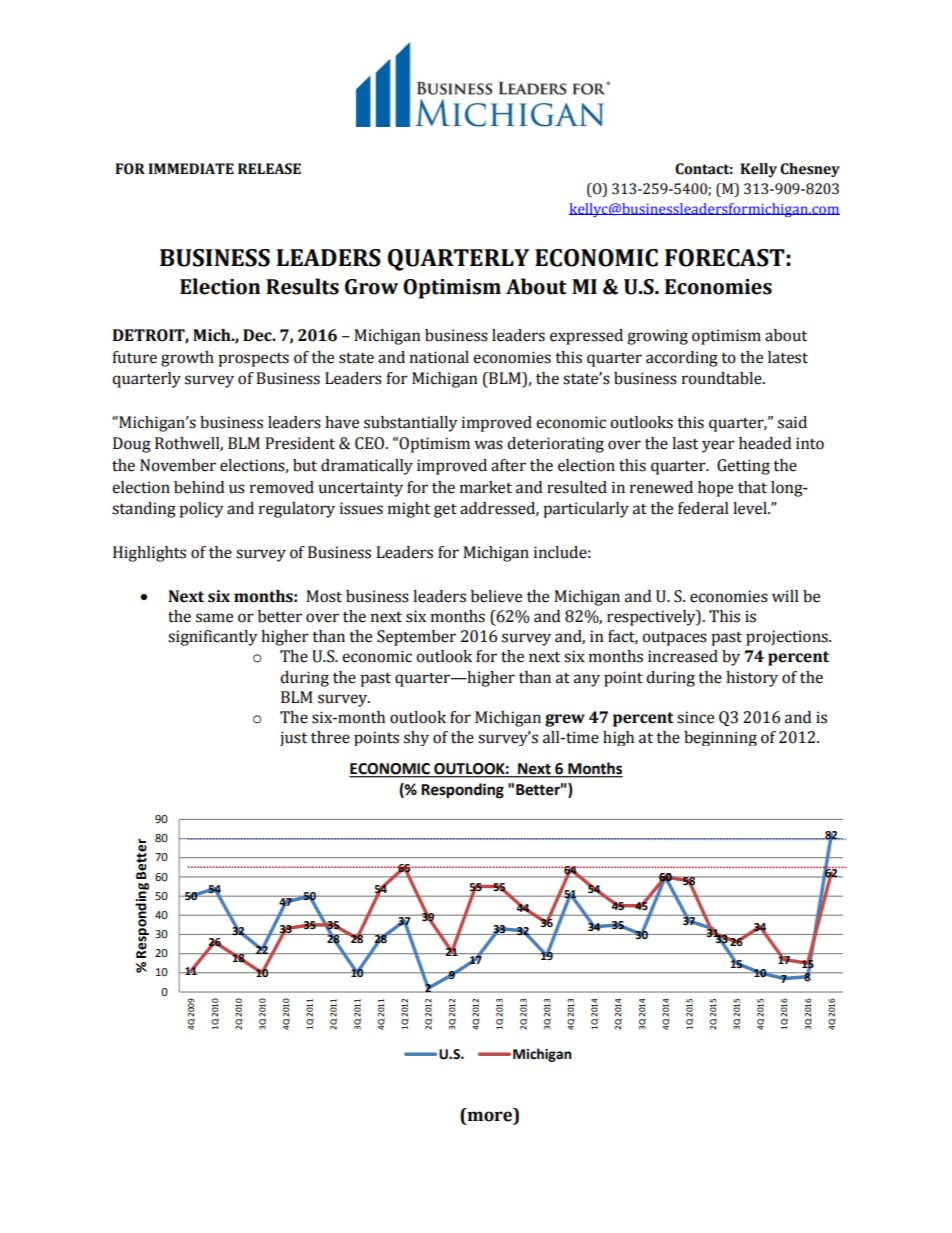 The height and width of the screenshot is (1233, 952). Describe the element at coordinates (810, 170) in the screenshot. I see `Chesney` at that location.
